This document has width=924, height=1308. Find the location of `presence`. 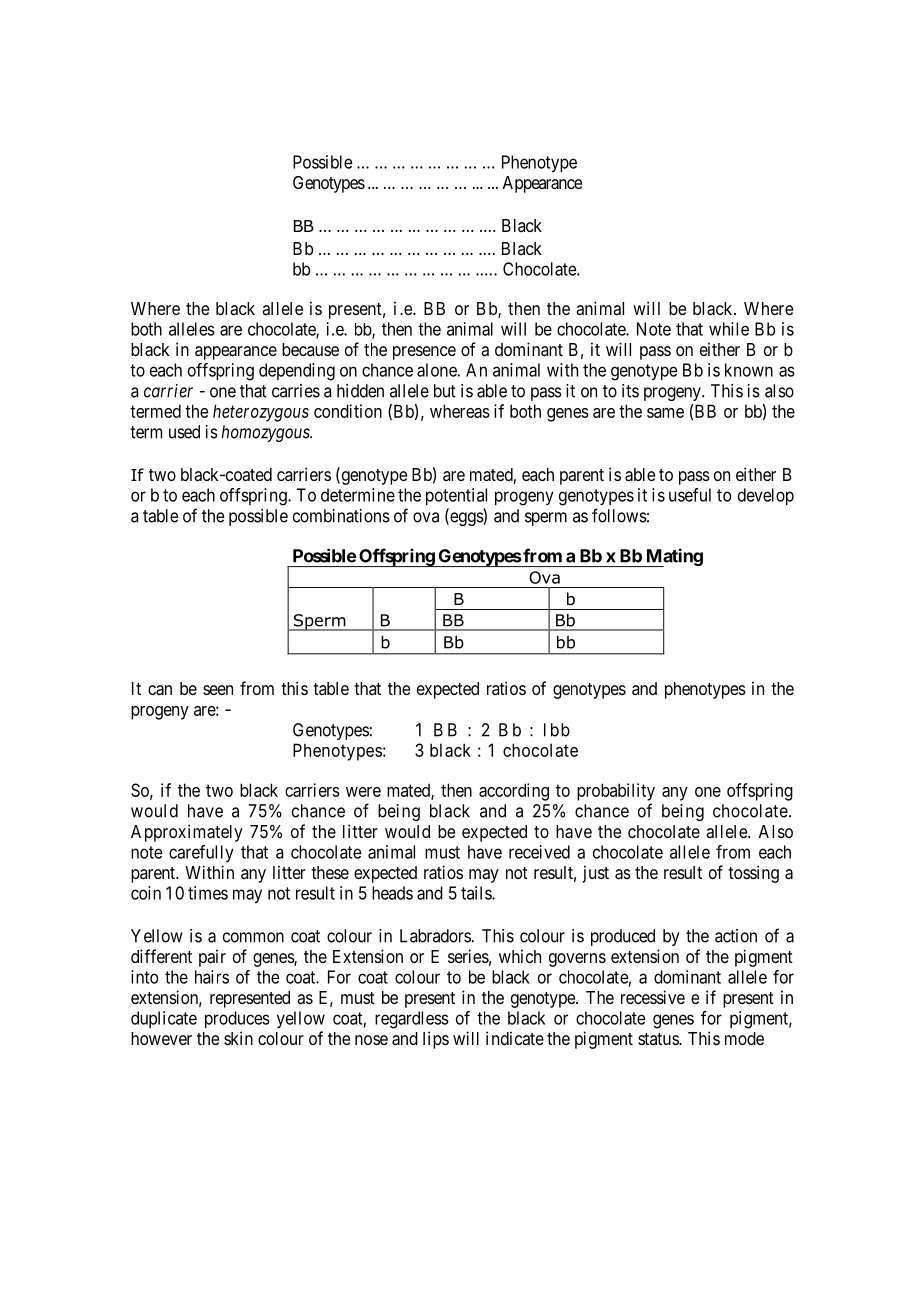

presence is located at coordinates (424, 353).
